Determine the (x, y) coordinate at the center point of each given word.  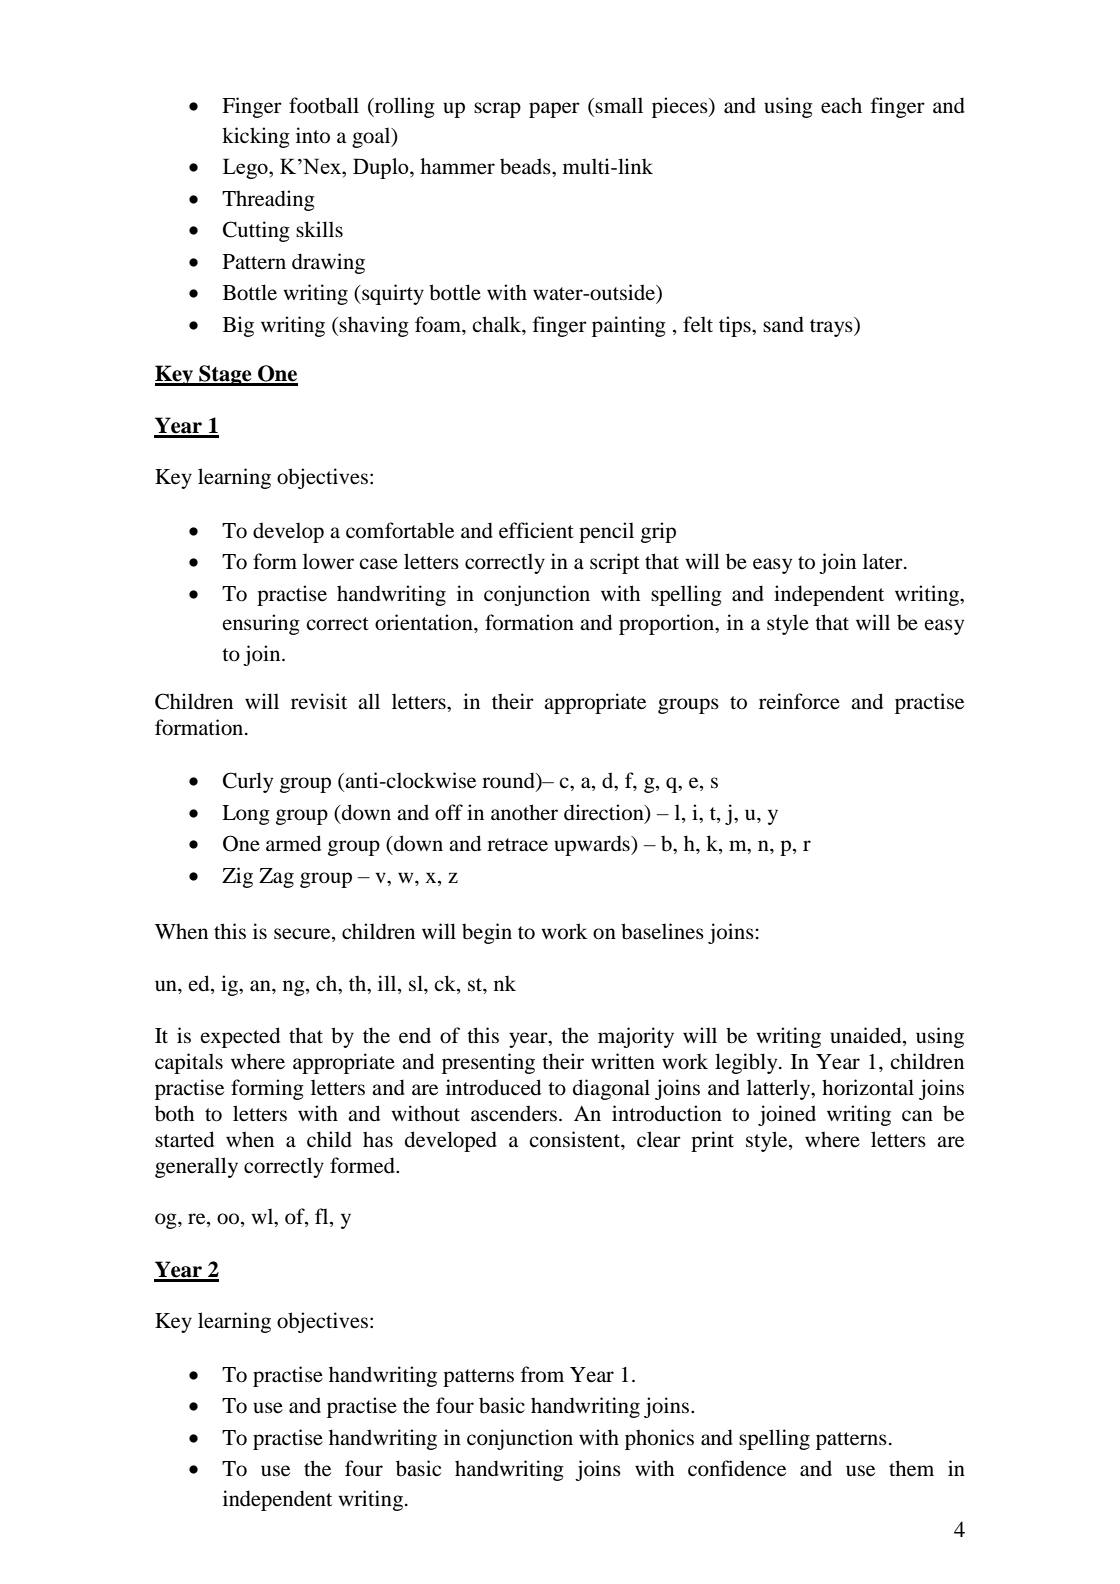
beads (526, 166)
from (542, 1374)
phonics (659, 1439)
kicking (256, 137)
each (841, 105)
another (524, 812)
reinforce (799, 701)
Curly (248, 782)
